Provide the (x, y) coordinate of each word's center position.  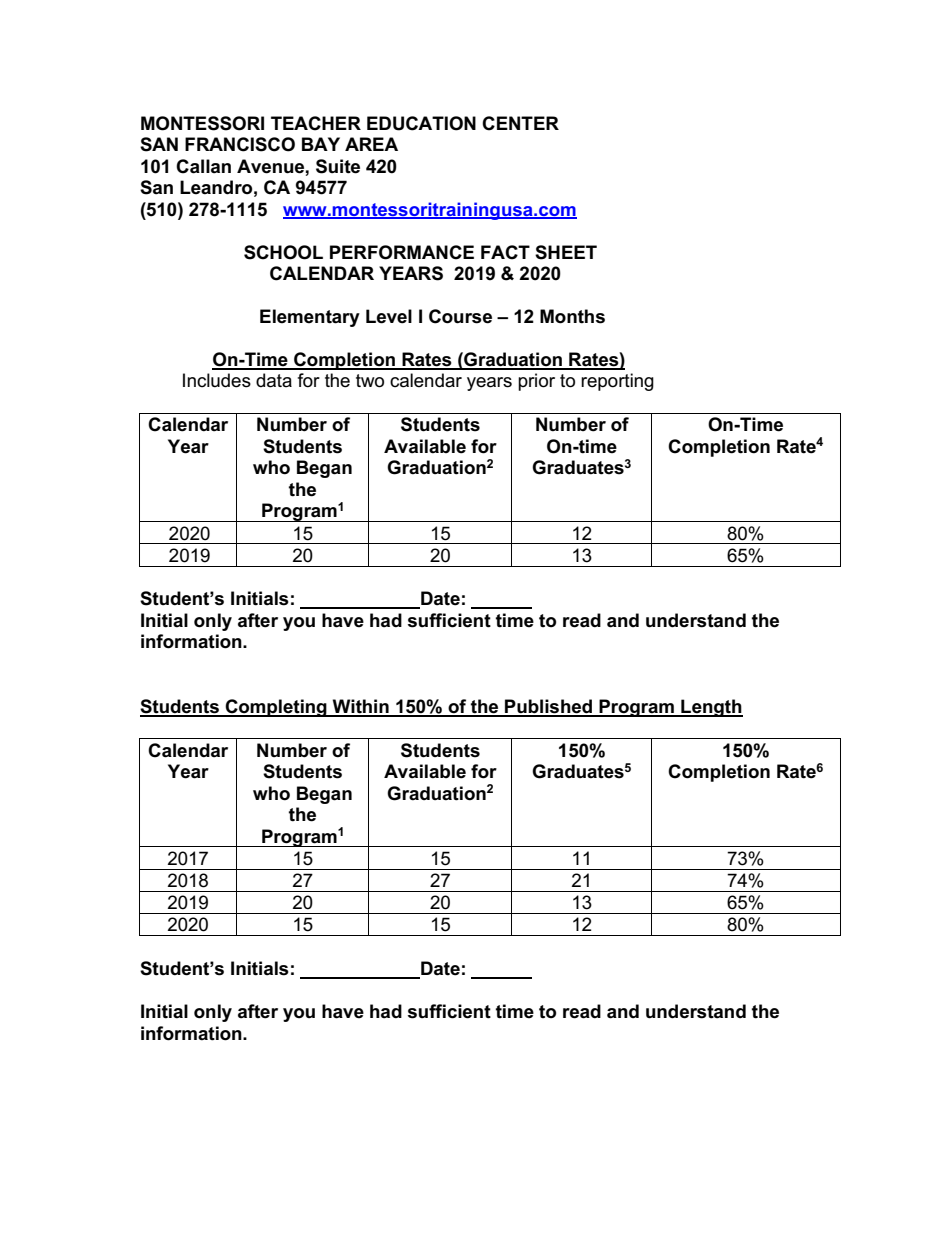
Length (711, 708)
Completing (276, 708)
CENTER (520, 123)
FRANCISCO (240, 144)
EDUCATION (421, 123)
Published (548, 707)
